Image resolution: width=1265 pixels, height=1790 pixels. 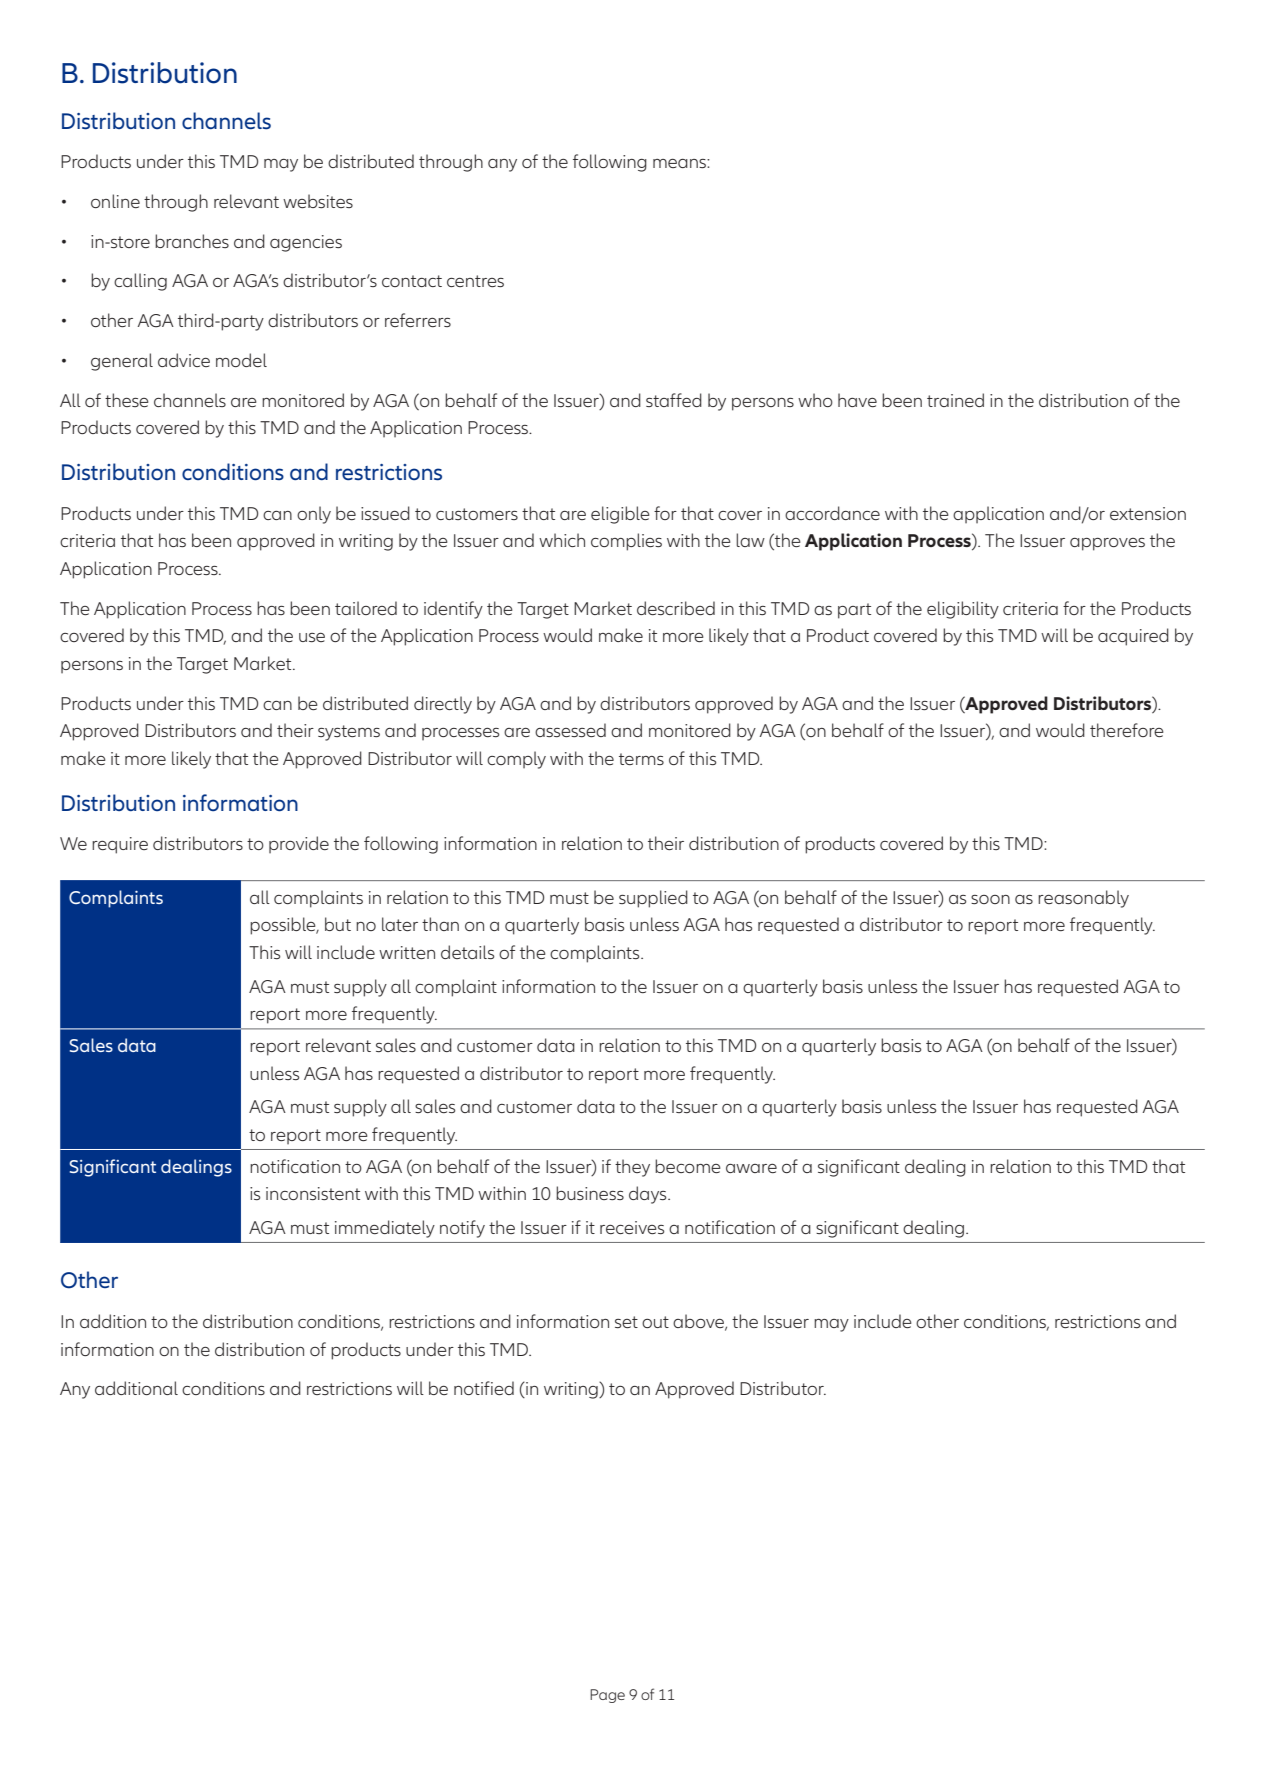 I want to click on soon, so click(x=990, y=899).
